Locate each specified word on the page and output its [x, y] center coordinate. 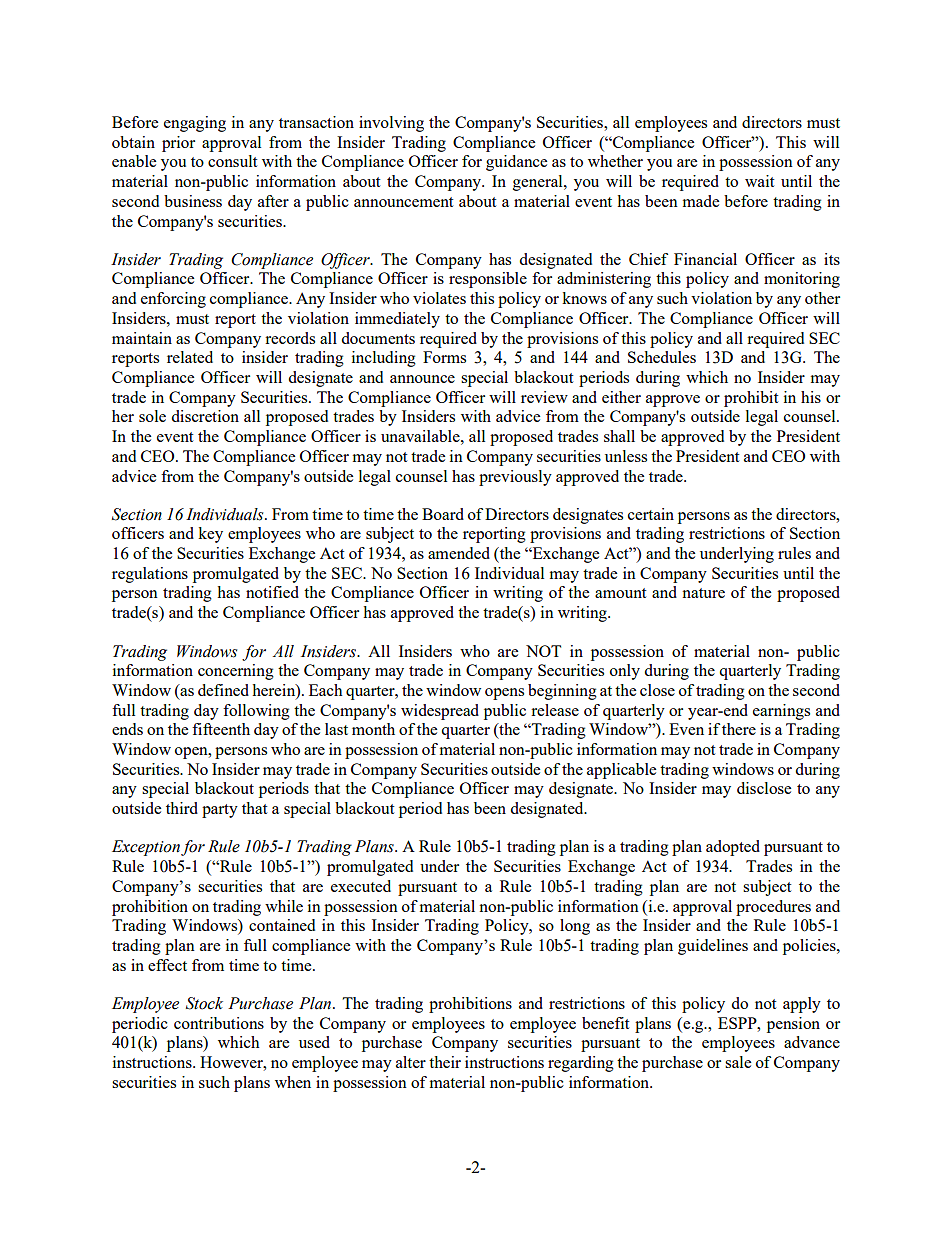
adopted [733, 848]
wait [759, 181]
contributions [219, 1023]
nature [703, 593]
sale [738, 1062]
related [190, 357]
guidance [516, 163]
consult [232, 161]
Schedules [662, 357]
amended [459, 553]
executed [361, 886]
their [445, 1062]
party [220, 811]
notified [272, 592]
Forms [444, 357]
